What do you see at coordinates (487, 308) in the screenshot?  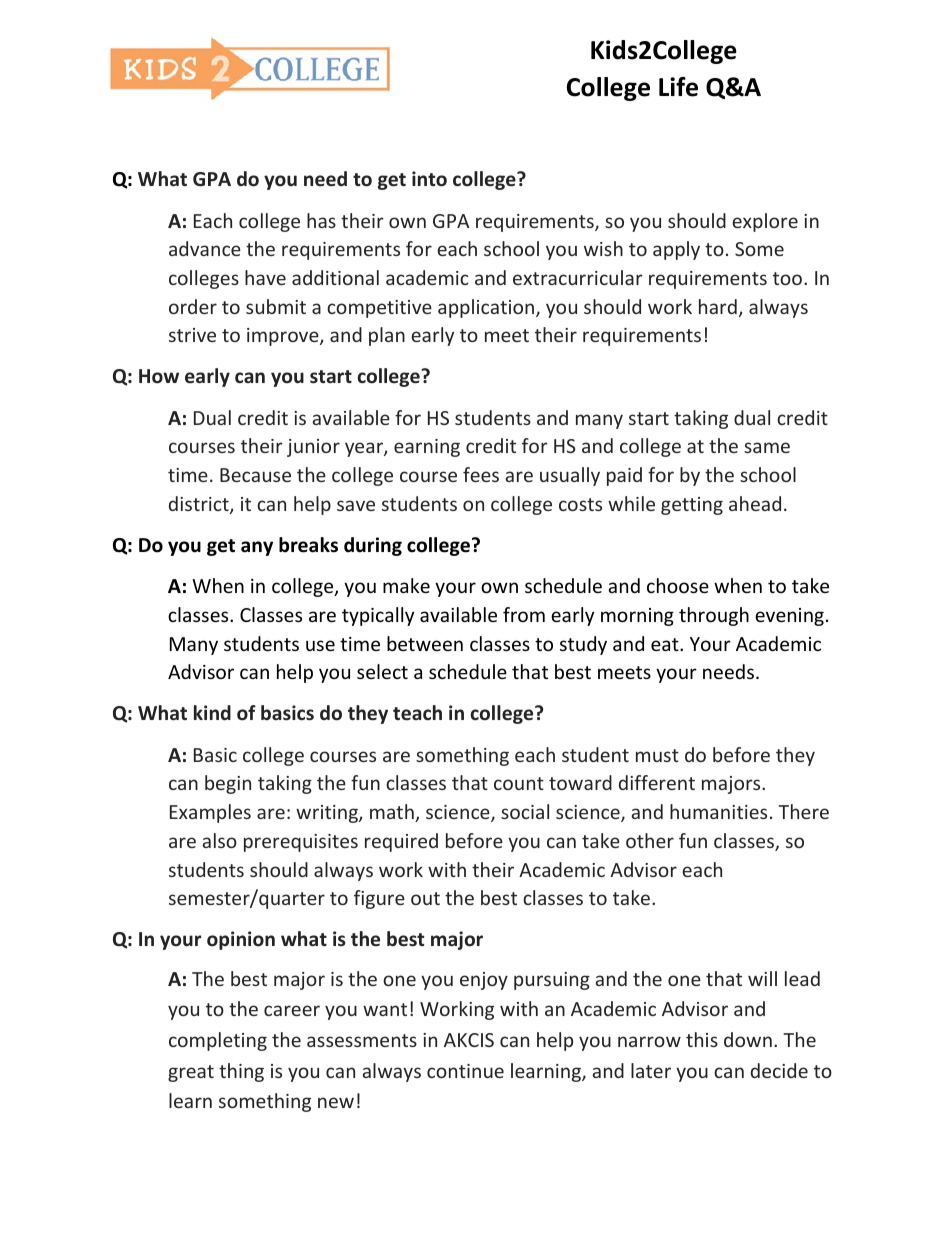 I see `application` at bounding box center [487, 308].
